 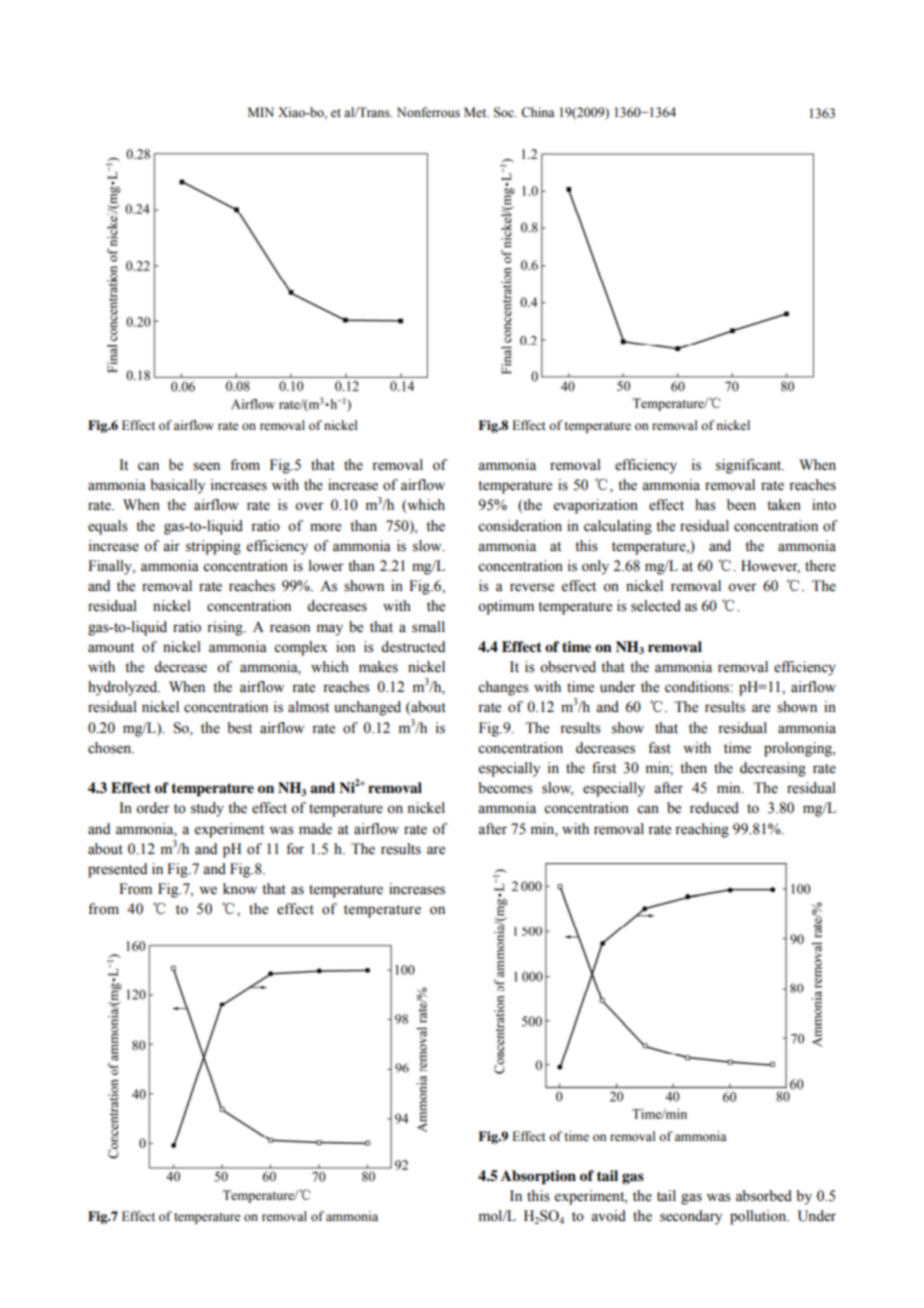 I want to click on Nonferrous, so click(x=428, y=112).
